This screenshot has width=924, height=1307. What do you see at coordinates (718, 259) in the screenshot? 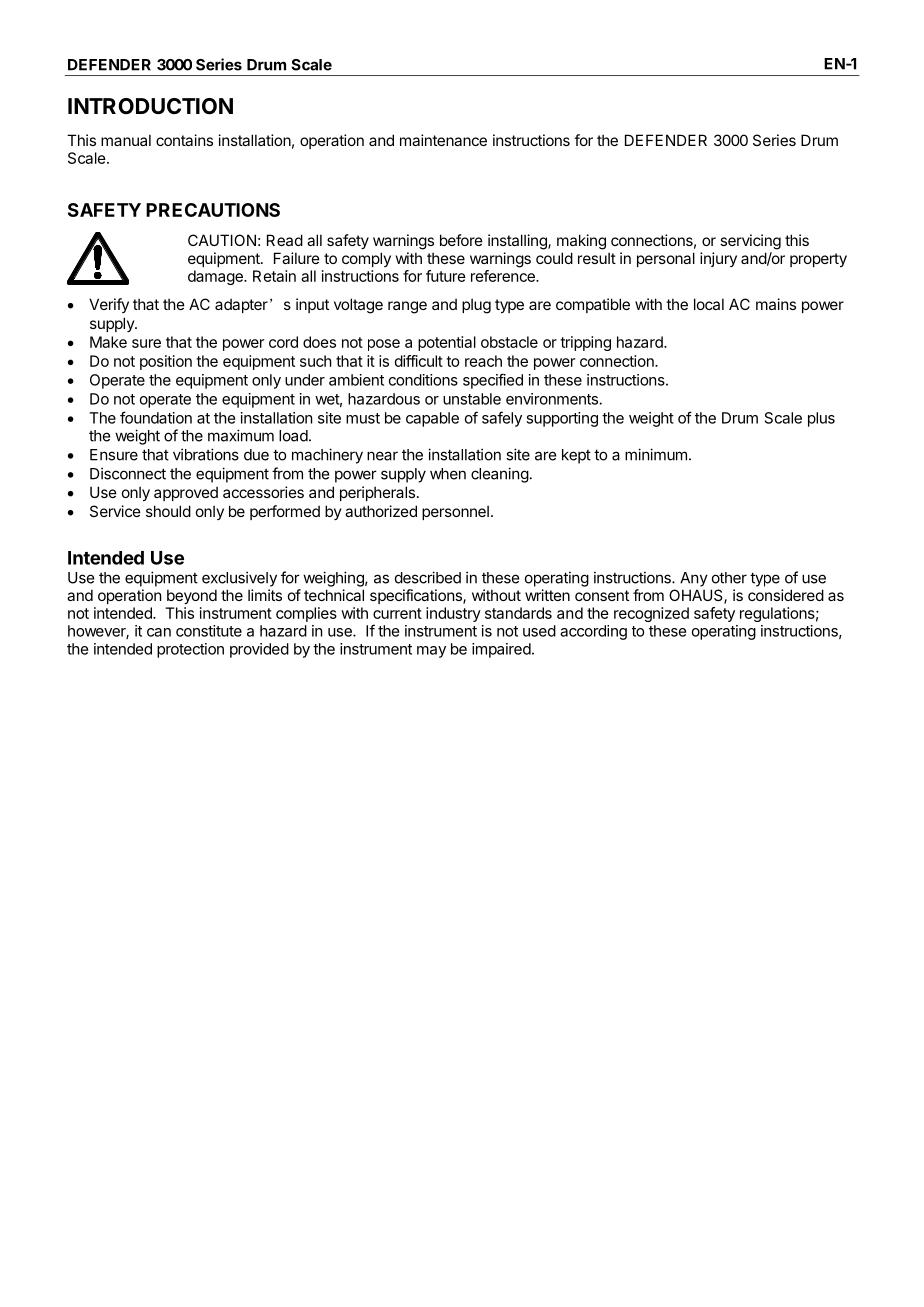
I see `injury` at bounding box center [718, 259].
